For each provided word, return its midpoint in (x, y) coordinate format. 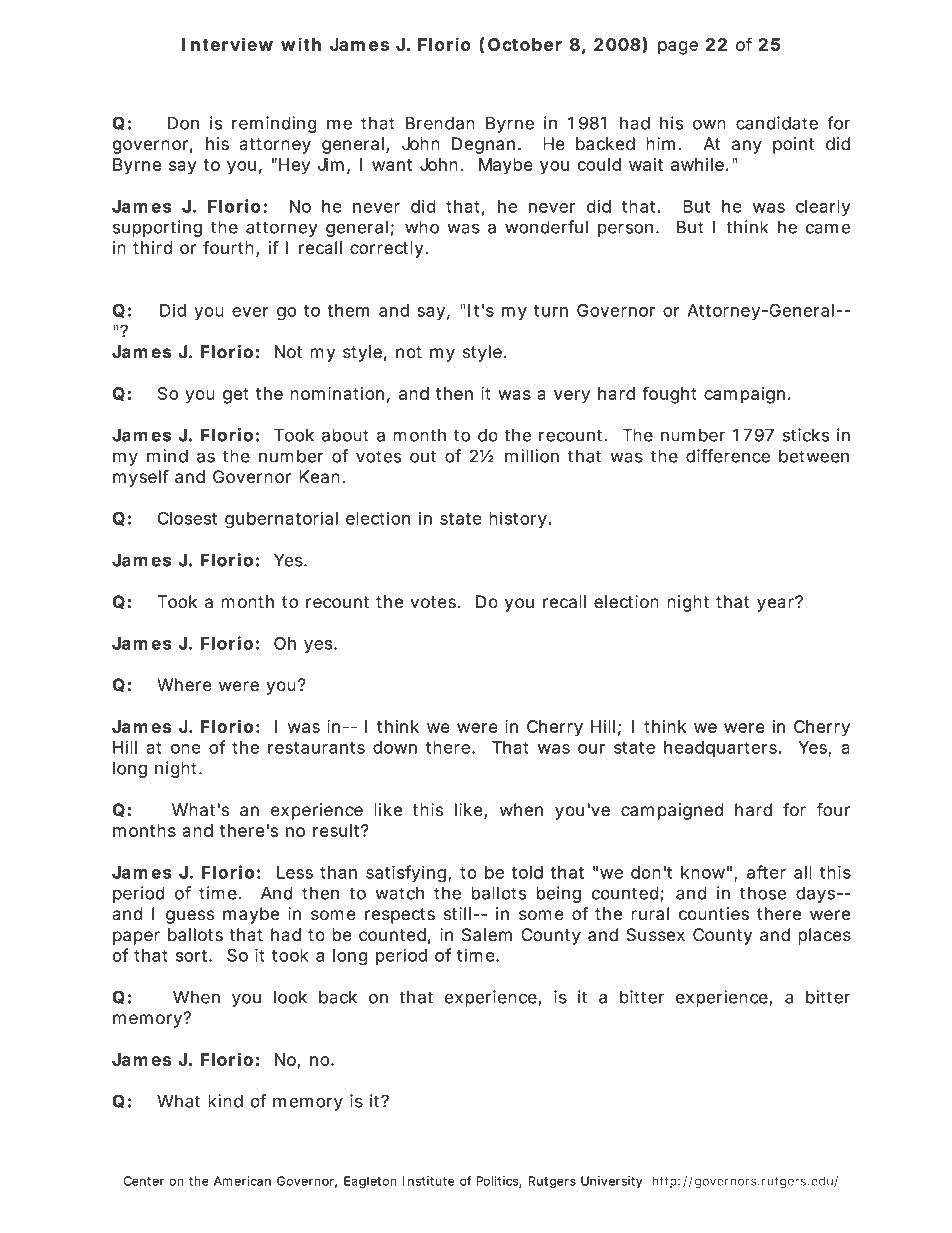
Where (184, 685)
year (776, 604)
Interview (227, 44)
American (242, 1181)
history (518, 519)
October (525, 44)
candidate (777, 123)
